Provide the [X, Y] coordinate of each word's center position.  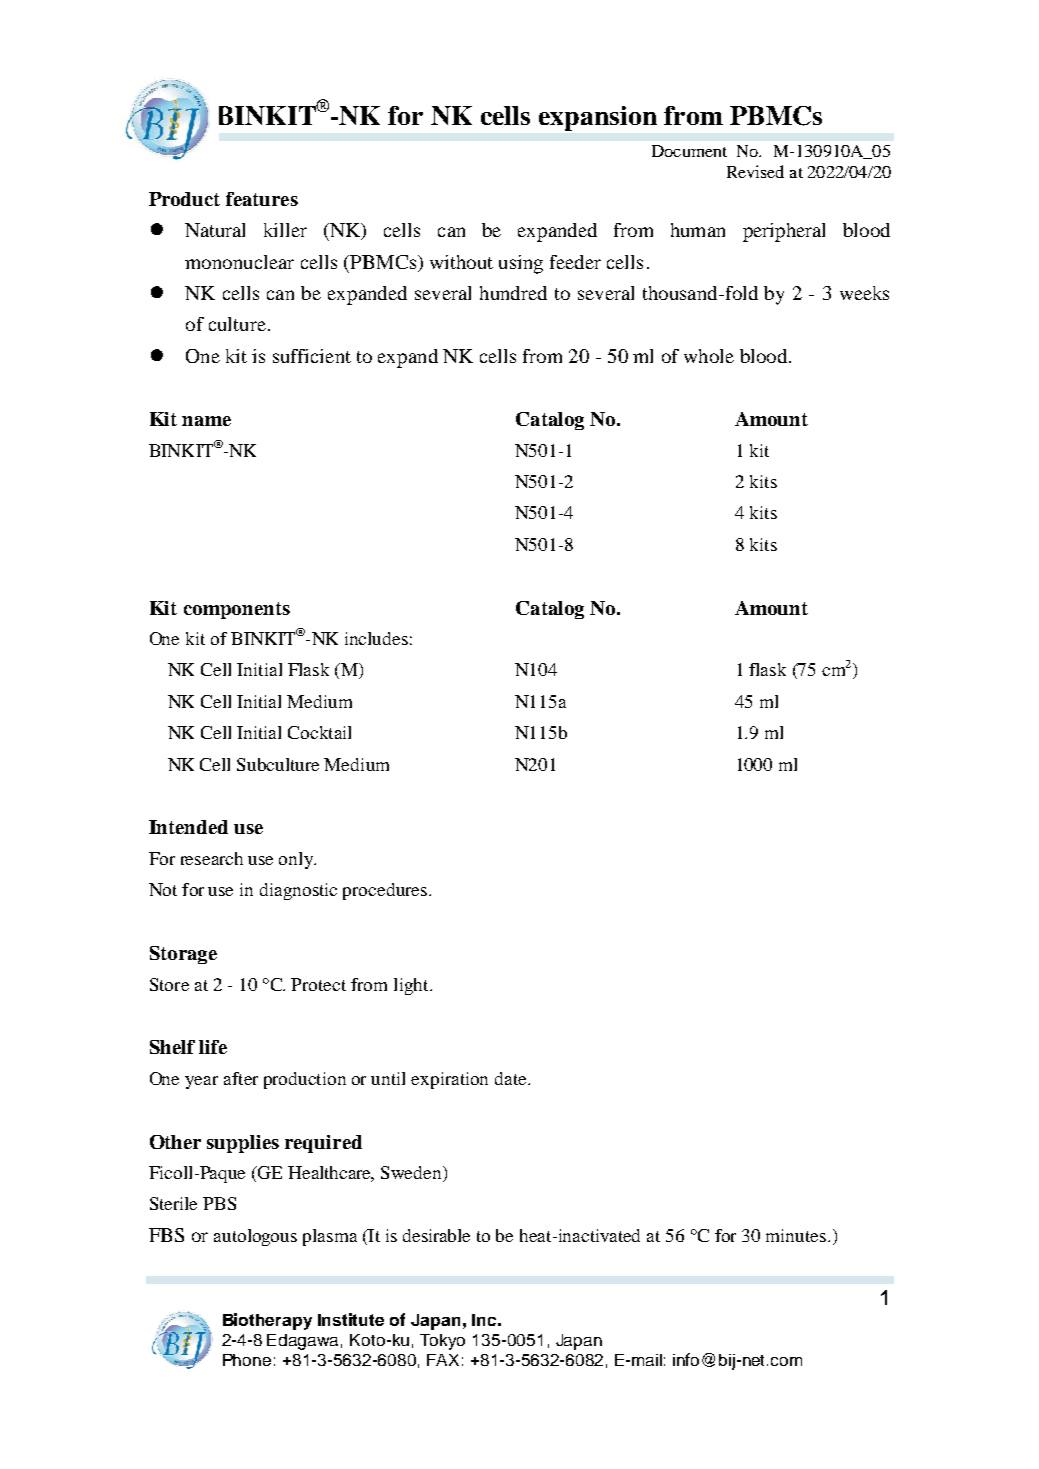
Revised [755, 171]
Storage [183, 955]
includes [376, 638]
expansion [598, 118]
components [237, 610]
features [262, 199]
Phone [247, 1360]
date [512, 1078]
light [412, 986]
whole [709, 356]
